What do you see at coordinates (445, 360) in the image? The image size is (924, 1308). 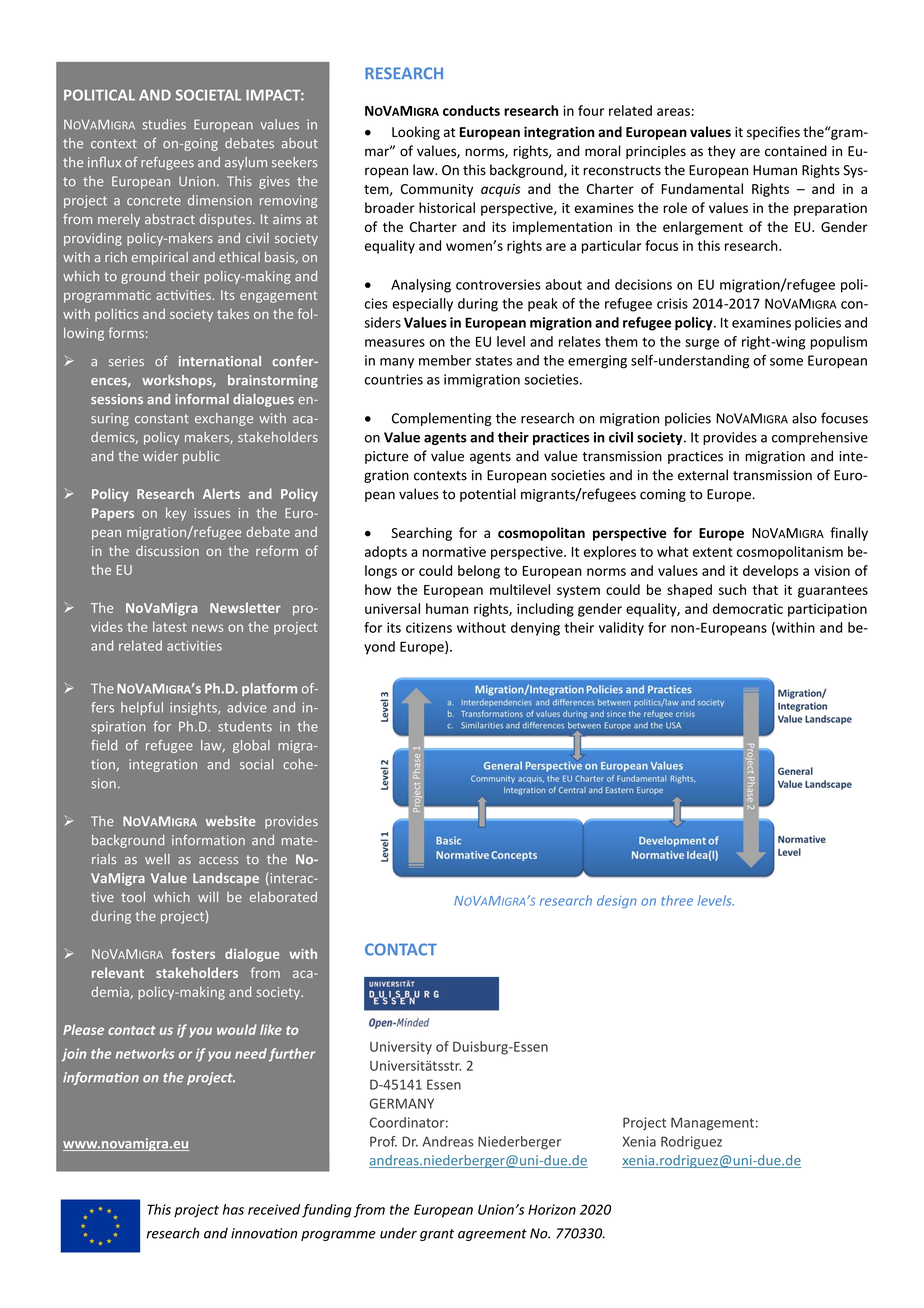 I see `member` at bounding box center [445, 360].
